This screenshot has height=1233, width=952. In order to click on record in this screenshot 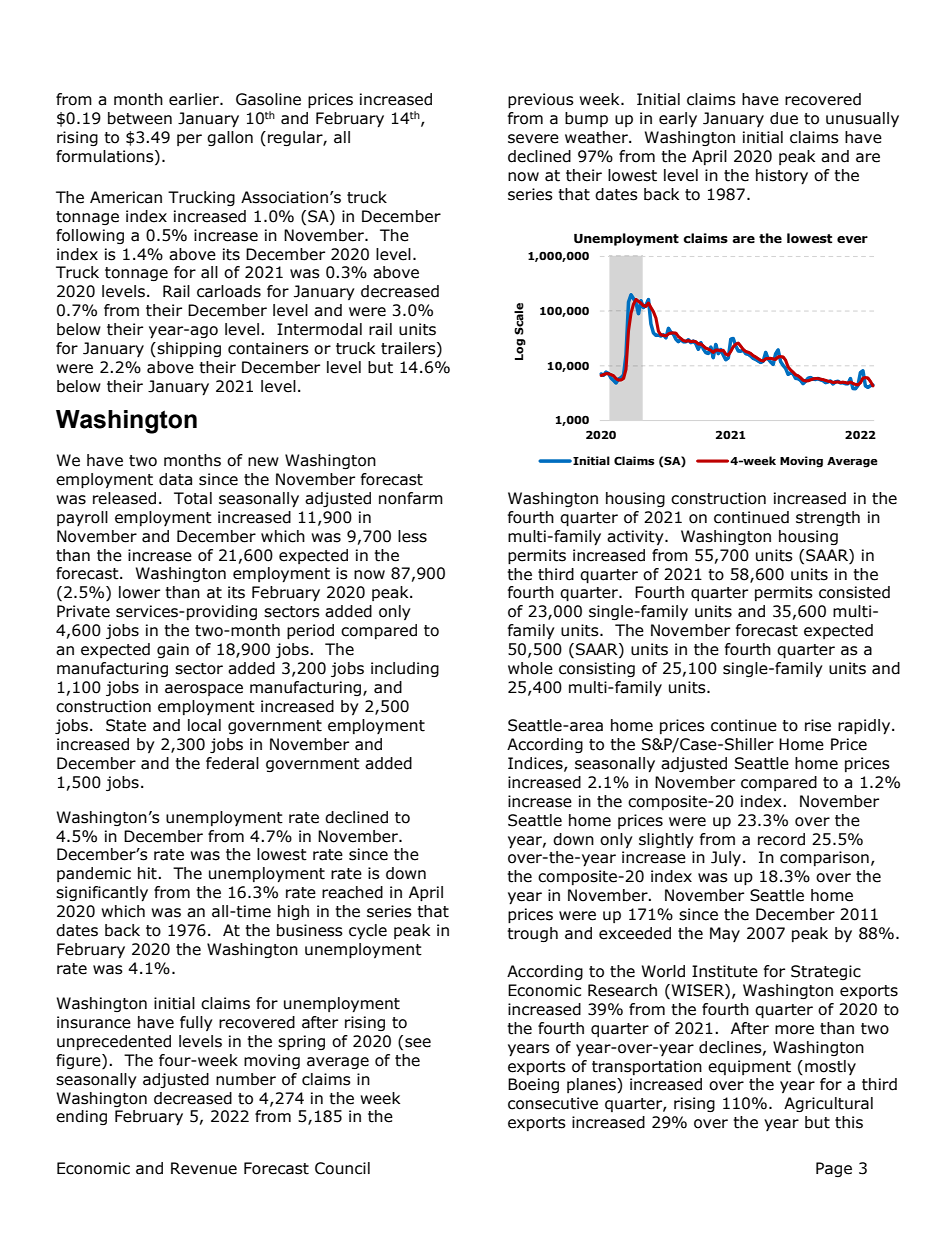, I will do `click(781, 839)`.
